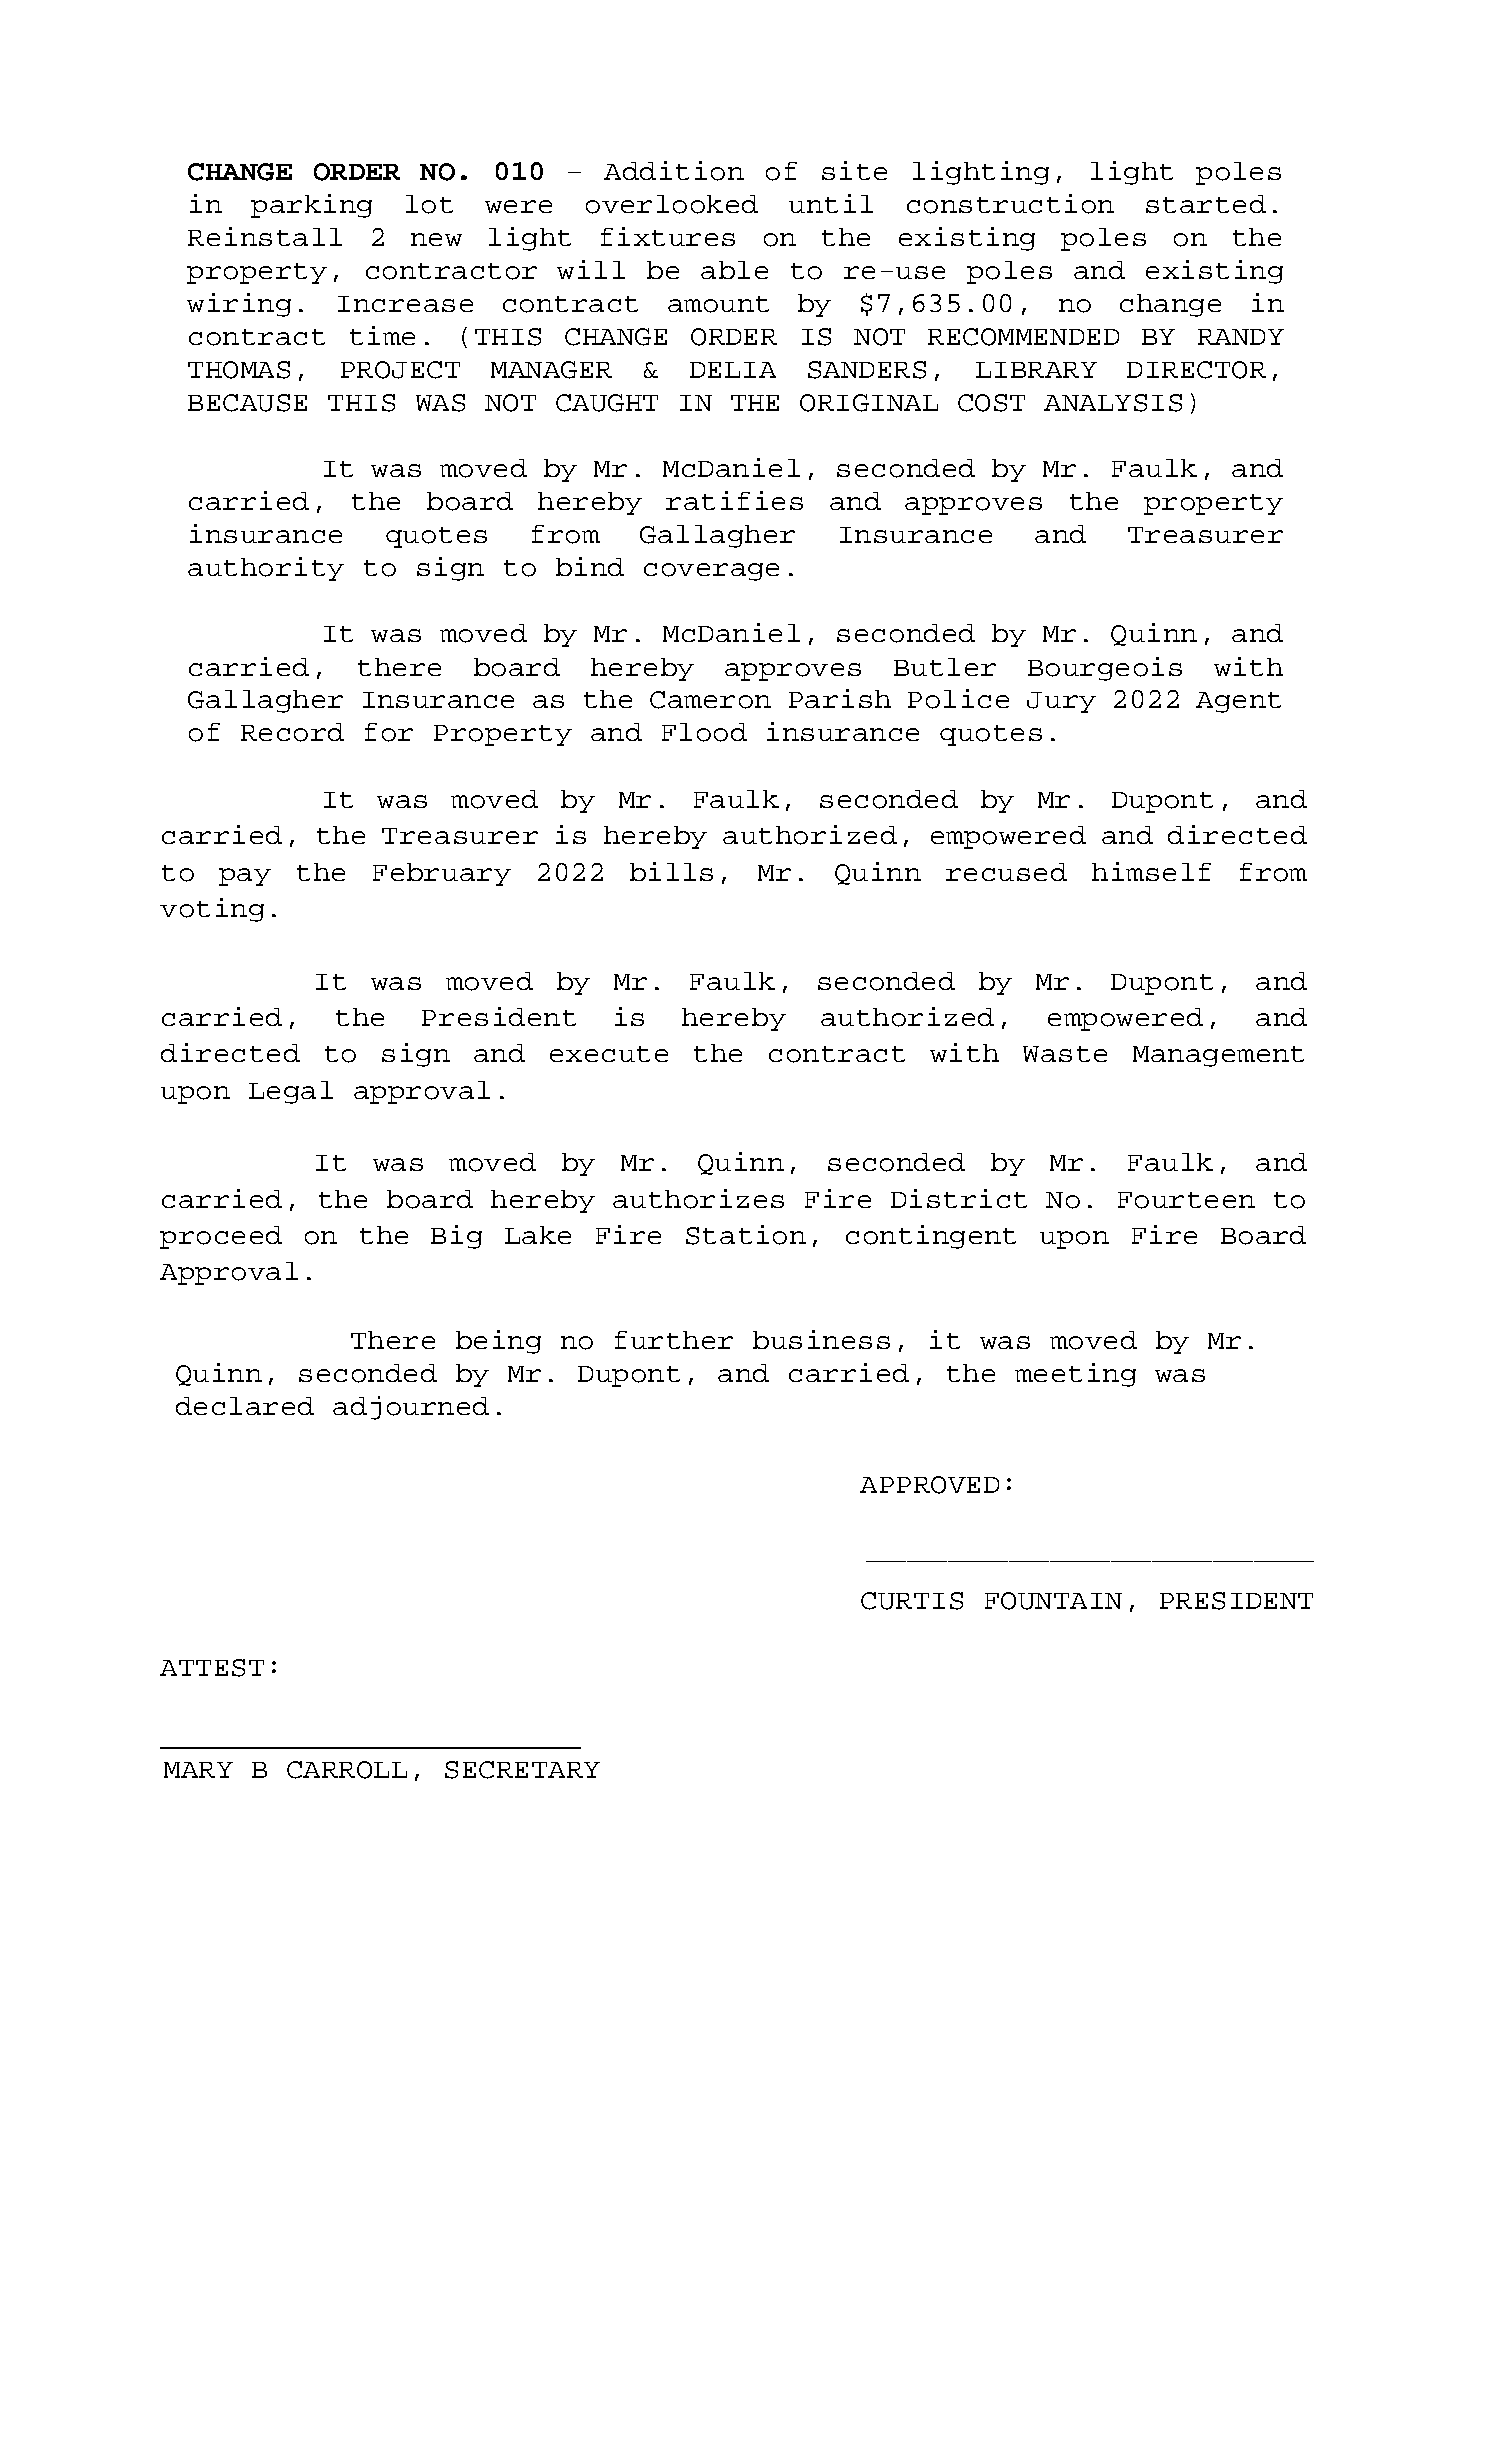  What do you see at coordinates (1151, 871) in the screenshot?
I see `himself` at bounding box center [1151, 871].
